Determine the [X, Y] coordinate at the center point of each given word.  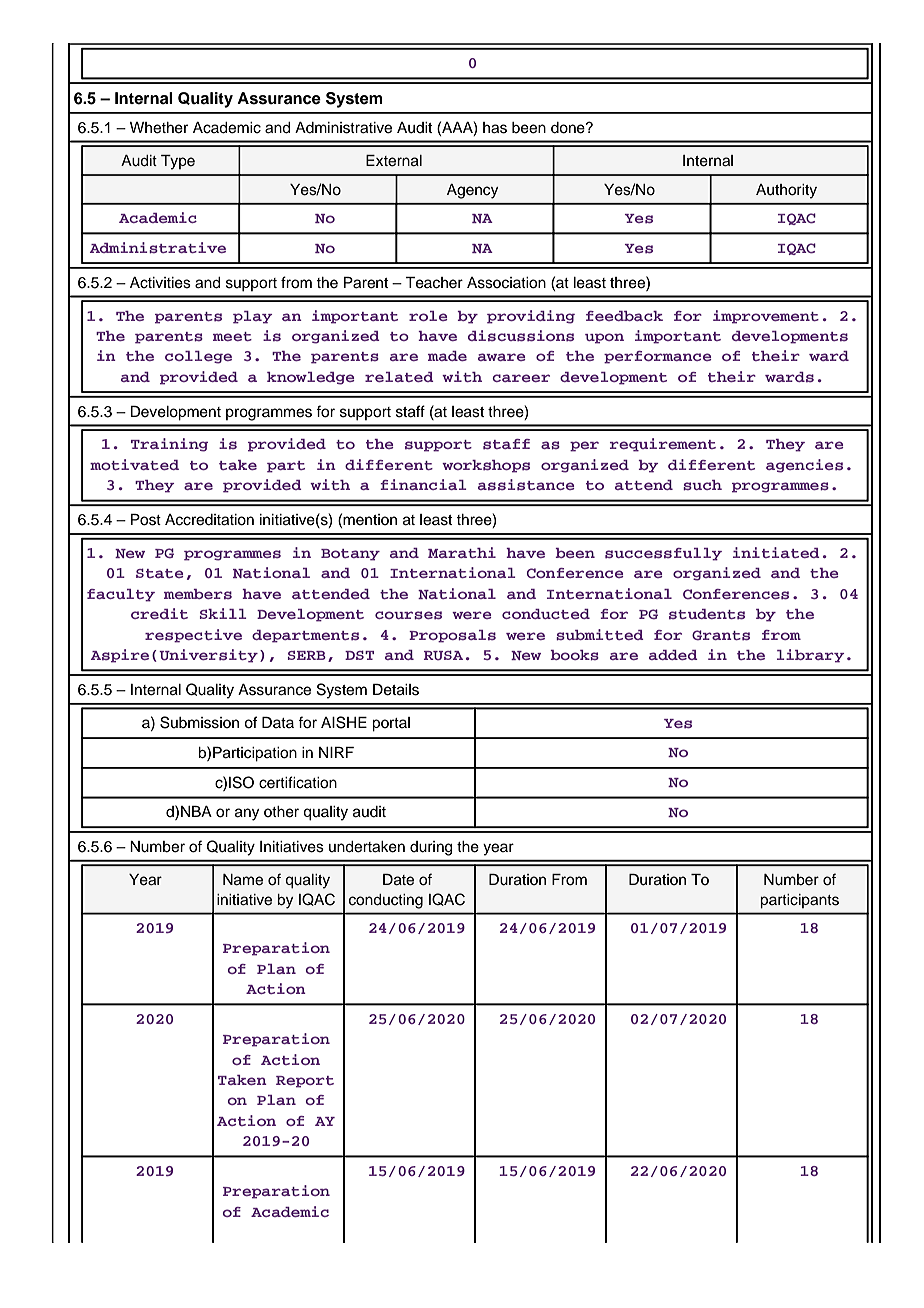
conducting [386, 901]
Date [398, 880]
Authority [786, 191]
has [495, 128]
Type [178, 162]
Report [305, 1082]
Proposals [452, 636]
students [707, 614]
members [198, 594]
